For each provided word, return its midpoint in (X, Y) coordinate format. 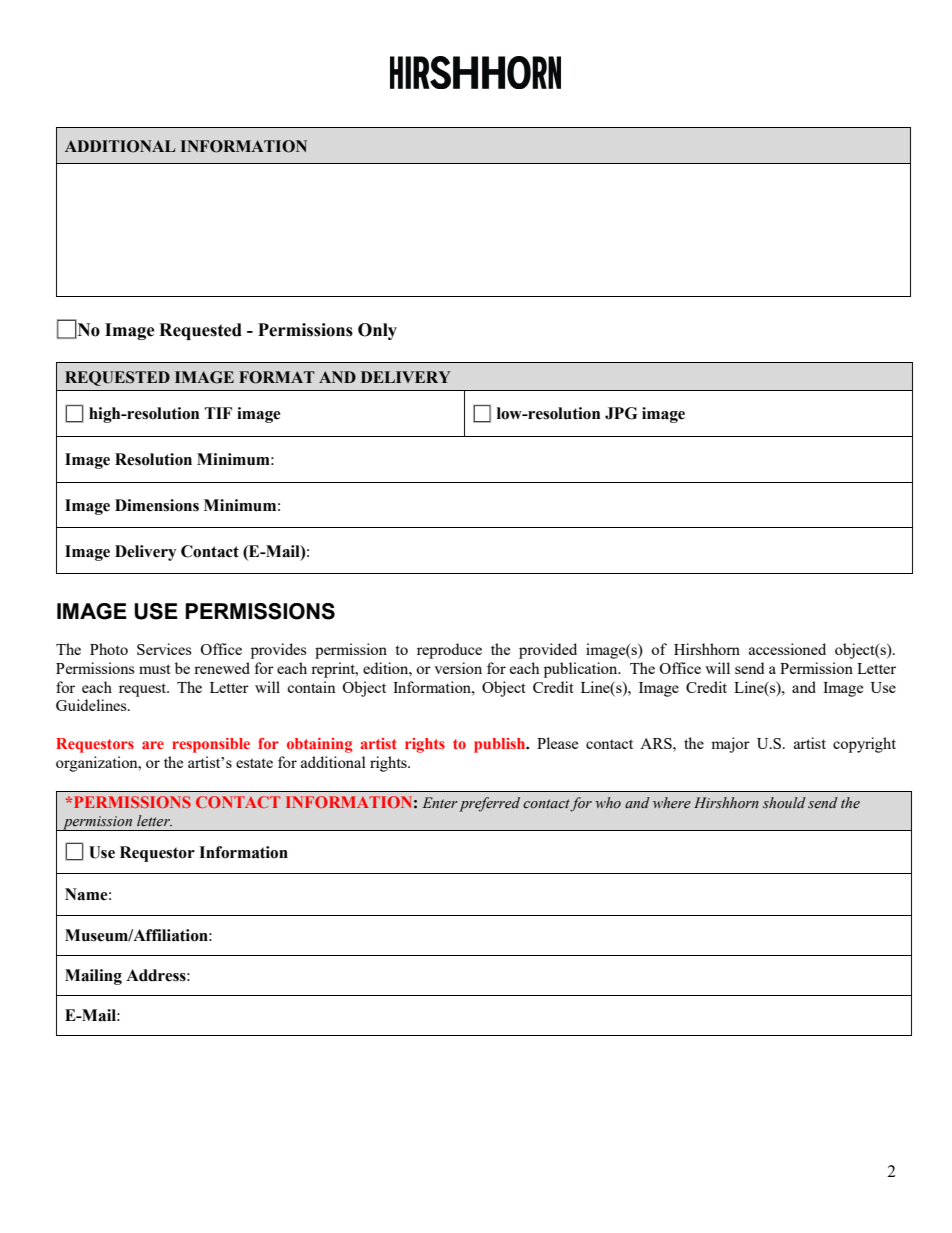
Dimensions (157, 505)
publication (582, 670)
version (458, 668)
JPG (621, 413)
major (730, 745)
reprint (334, 670)
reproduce (449, 651)
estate (254, 763)
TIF (218, 413)
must (155, 669)
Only (377, 331)
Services (164, 649)
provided (548, 651)
